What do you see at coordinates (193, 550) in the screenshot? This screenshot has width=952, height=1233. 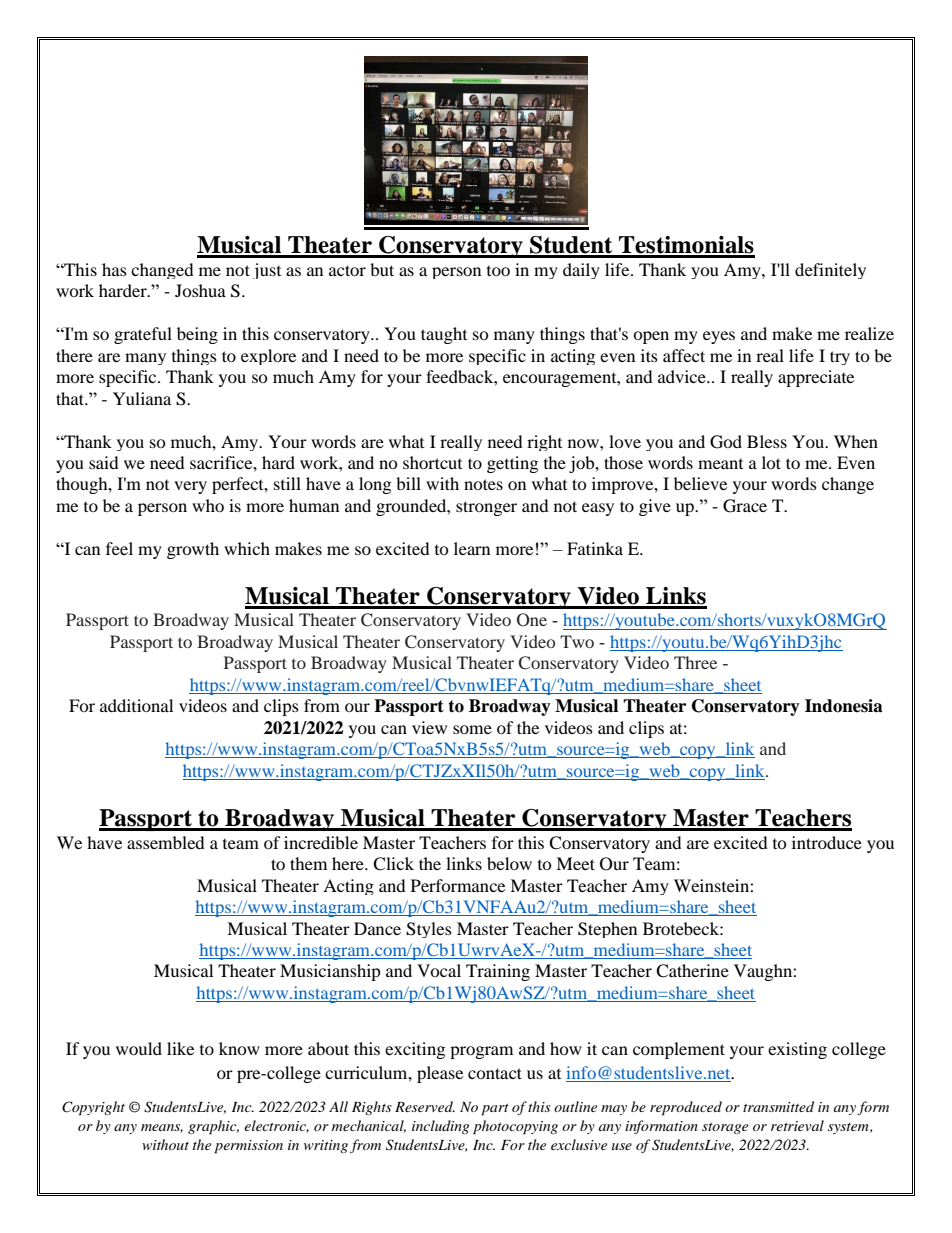 I see `growth` at bounding box center [193, 550].
